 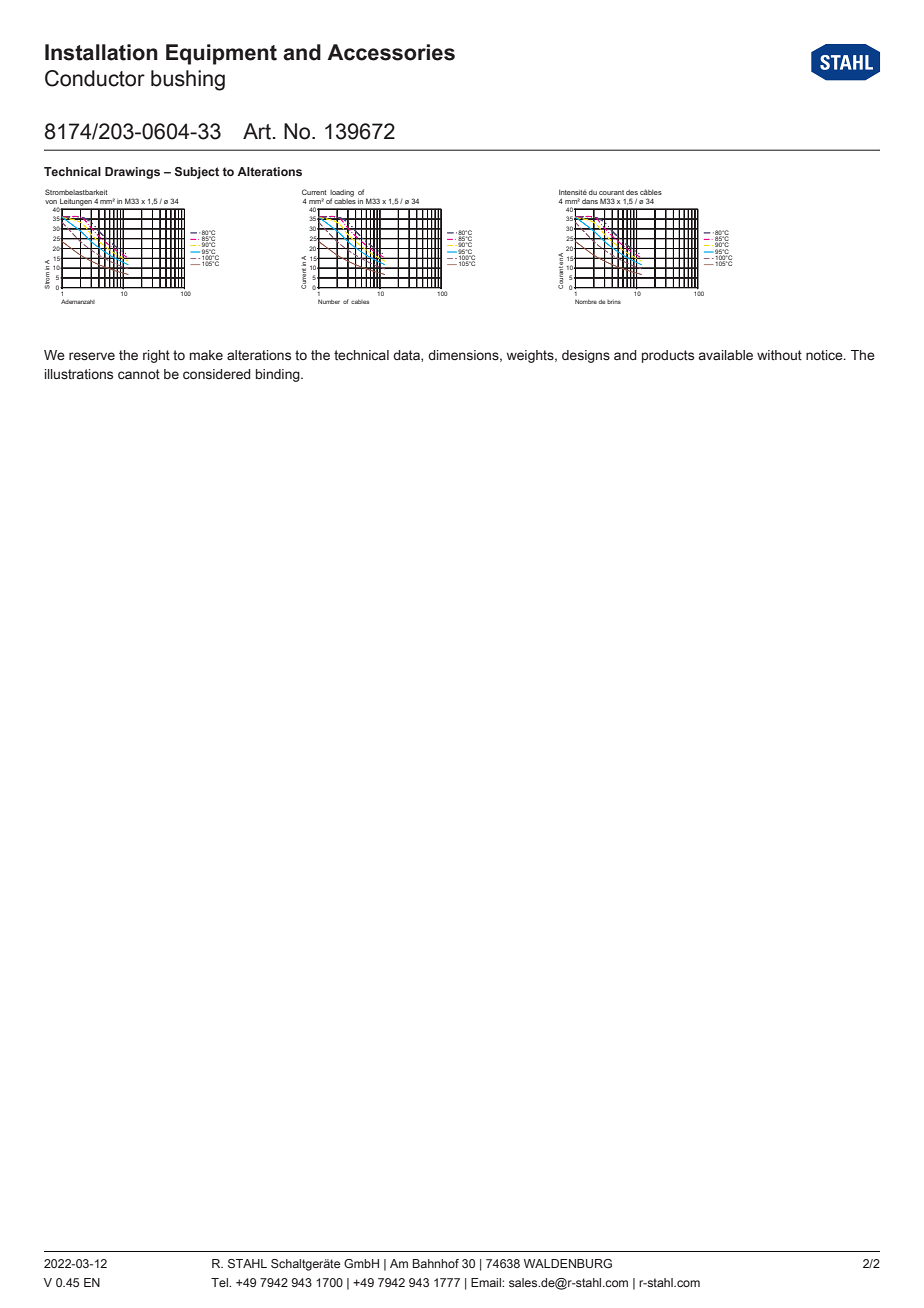 What do you see at coordinates (726, 355) in the image?
I see `available` at bounding box center [726, 355].
